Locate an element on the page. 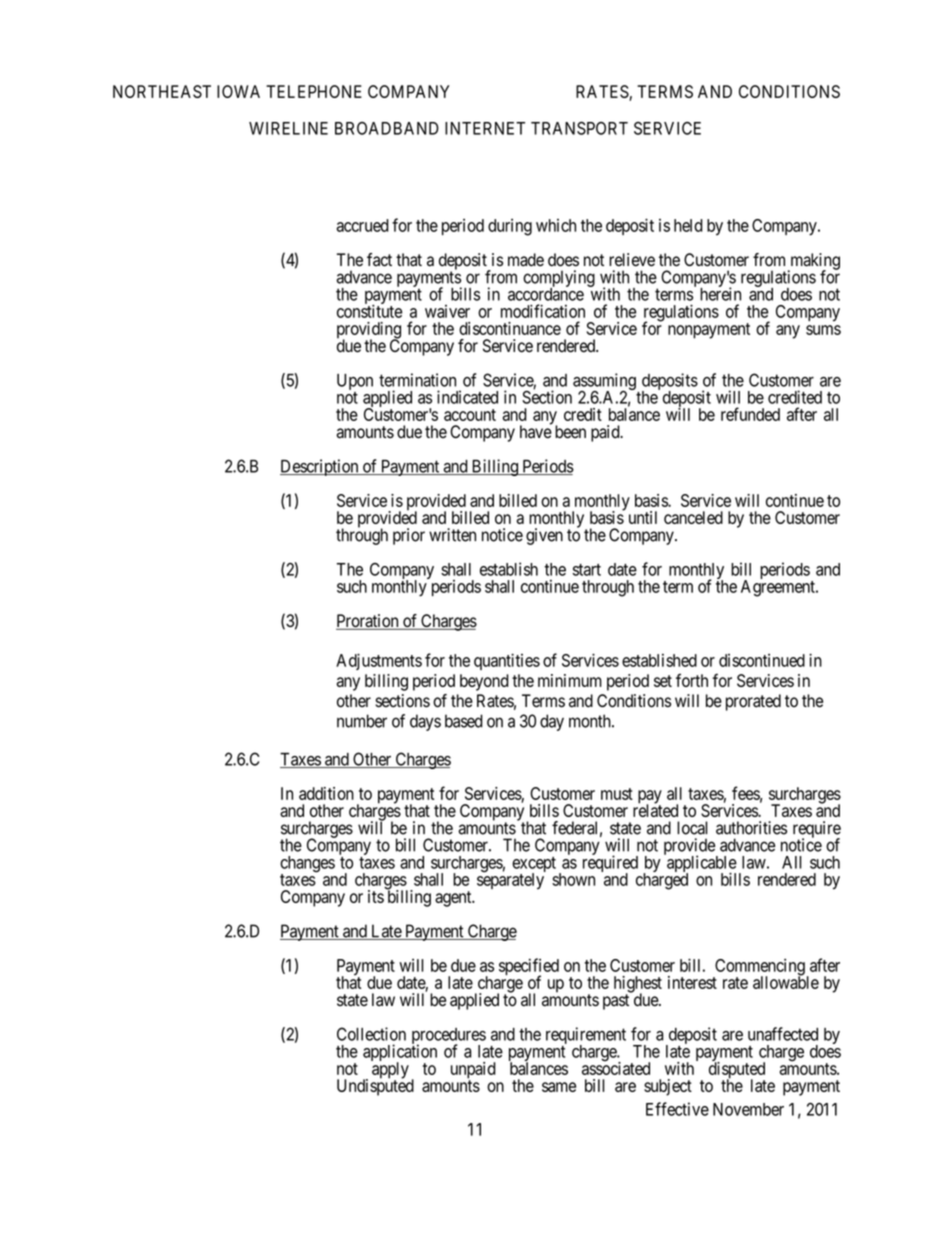 The image size is (952, 1233). addition is located at coordinates (326, 793).
